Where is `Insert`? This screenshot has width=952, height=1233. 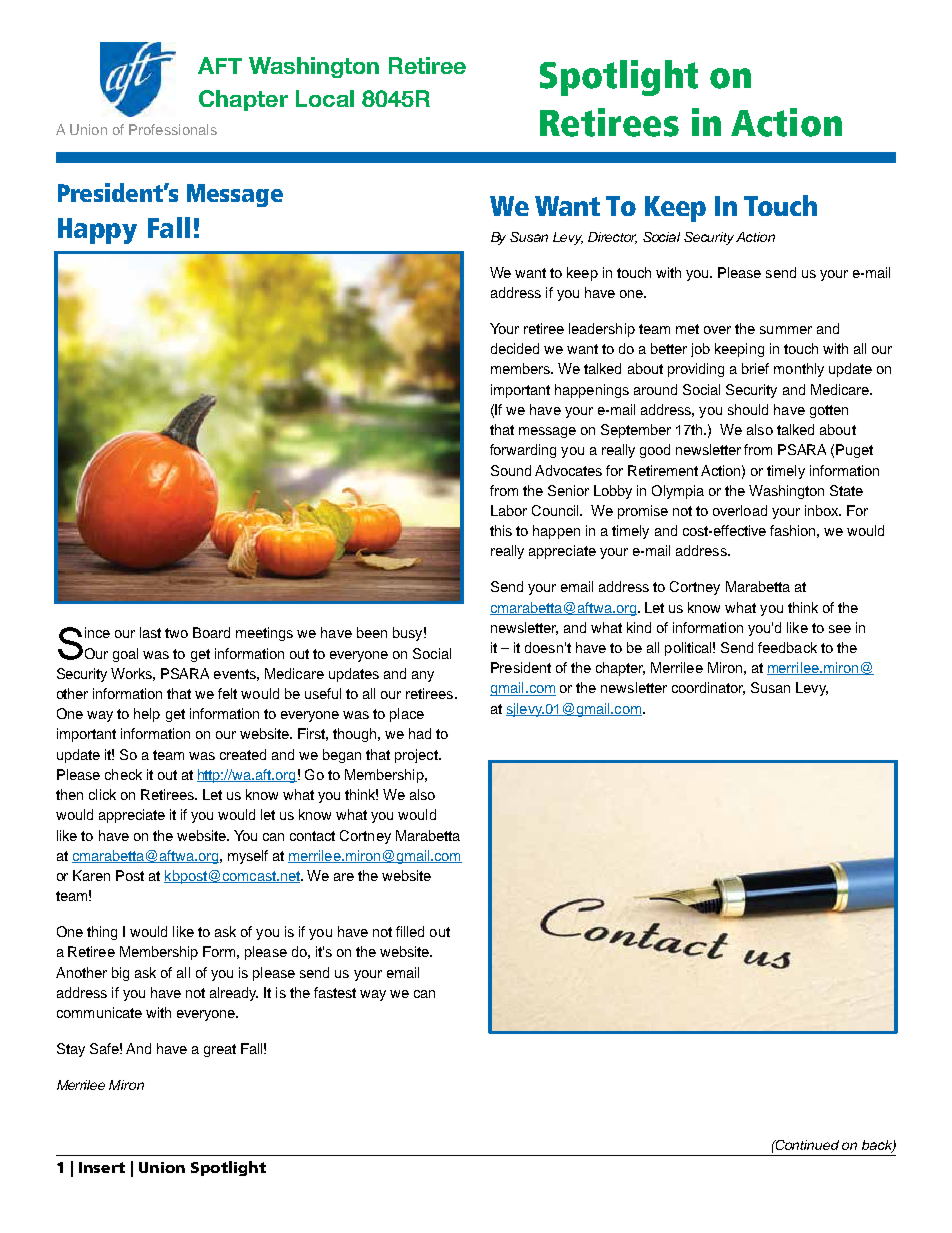 Insert is located at coordinates (102, 1167).
